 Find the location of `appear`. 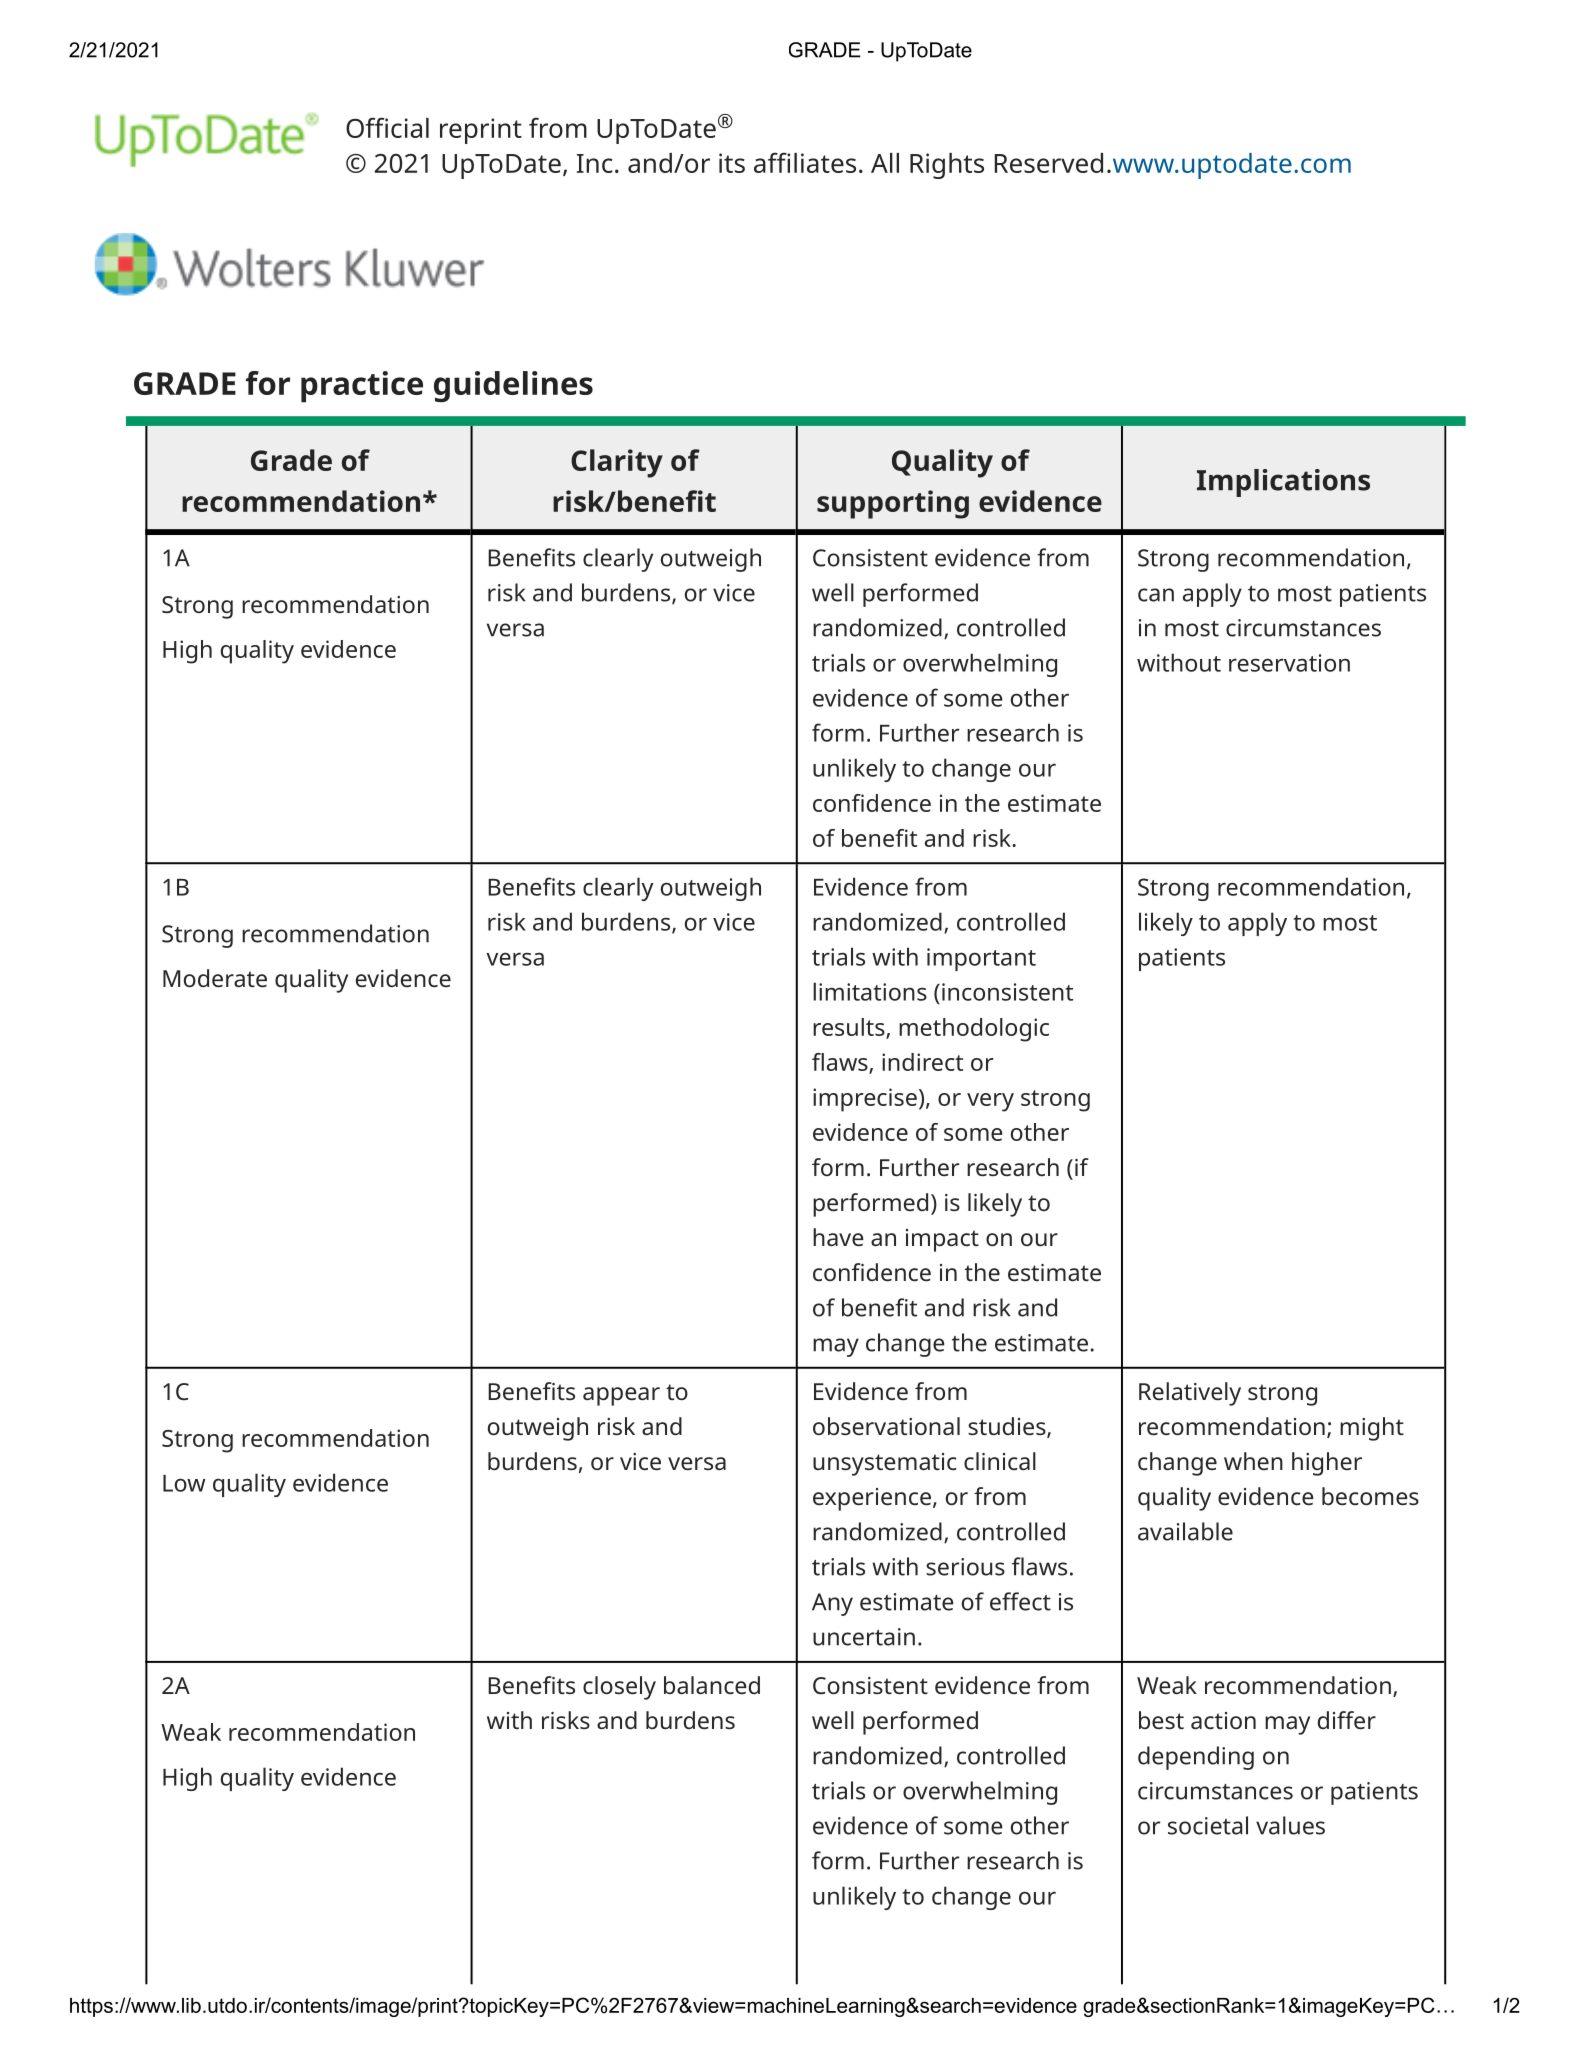

appear is located at coordinates (621, 1396).
